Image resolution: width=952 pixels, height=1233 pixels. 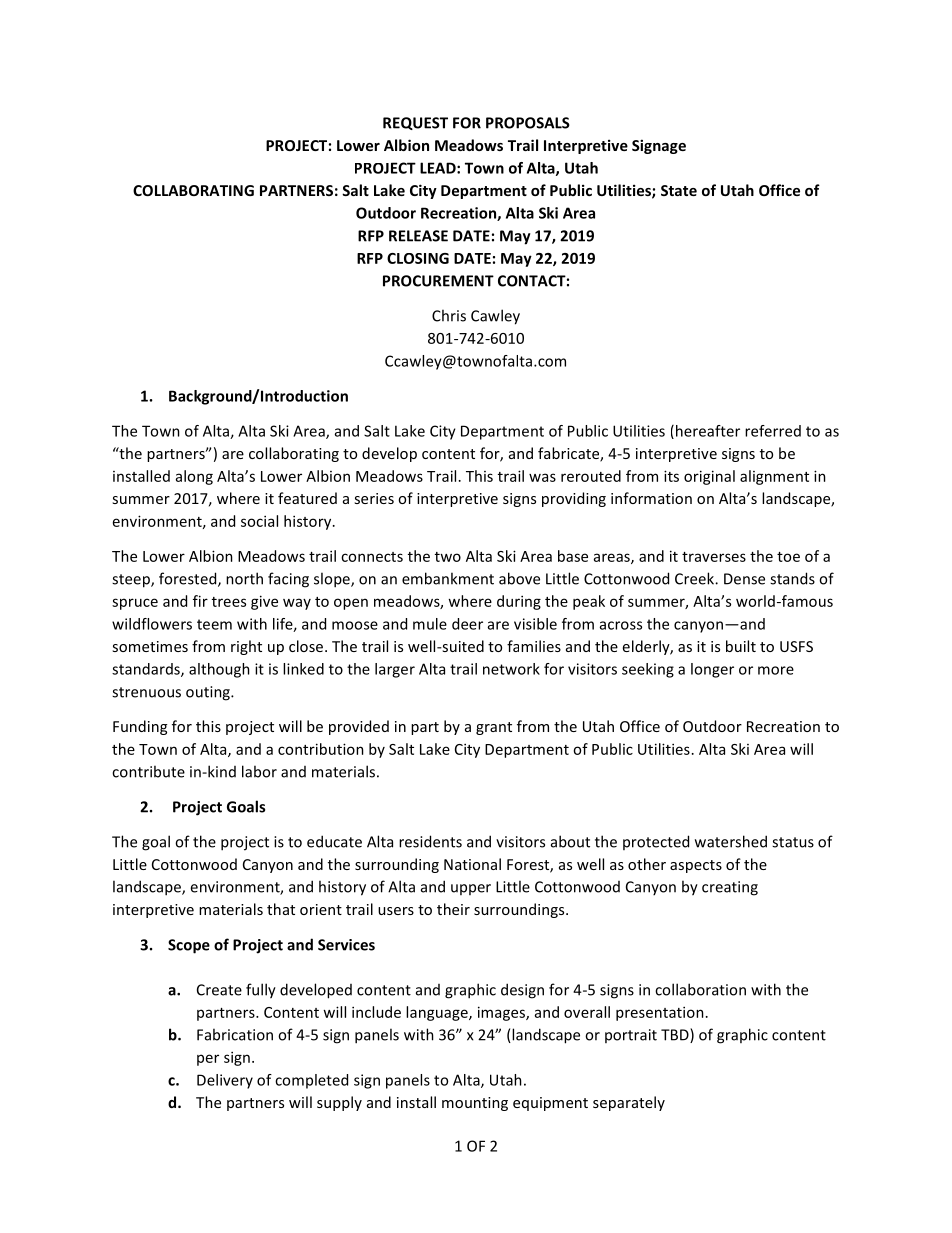 What do you see at coordinates (542, 477) in the screenshot?
I see `was` at bounding box center [542, 477].
